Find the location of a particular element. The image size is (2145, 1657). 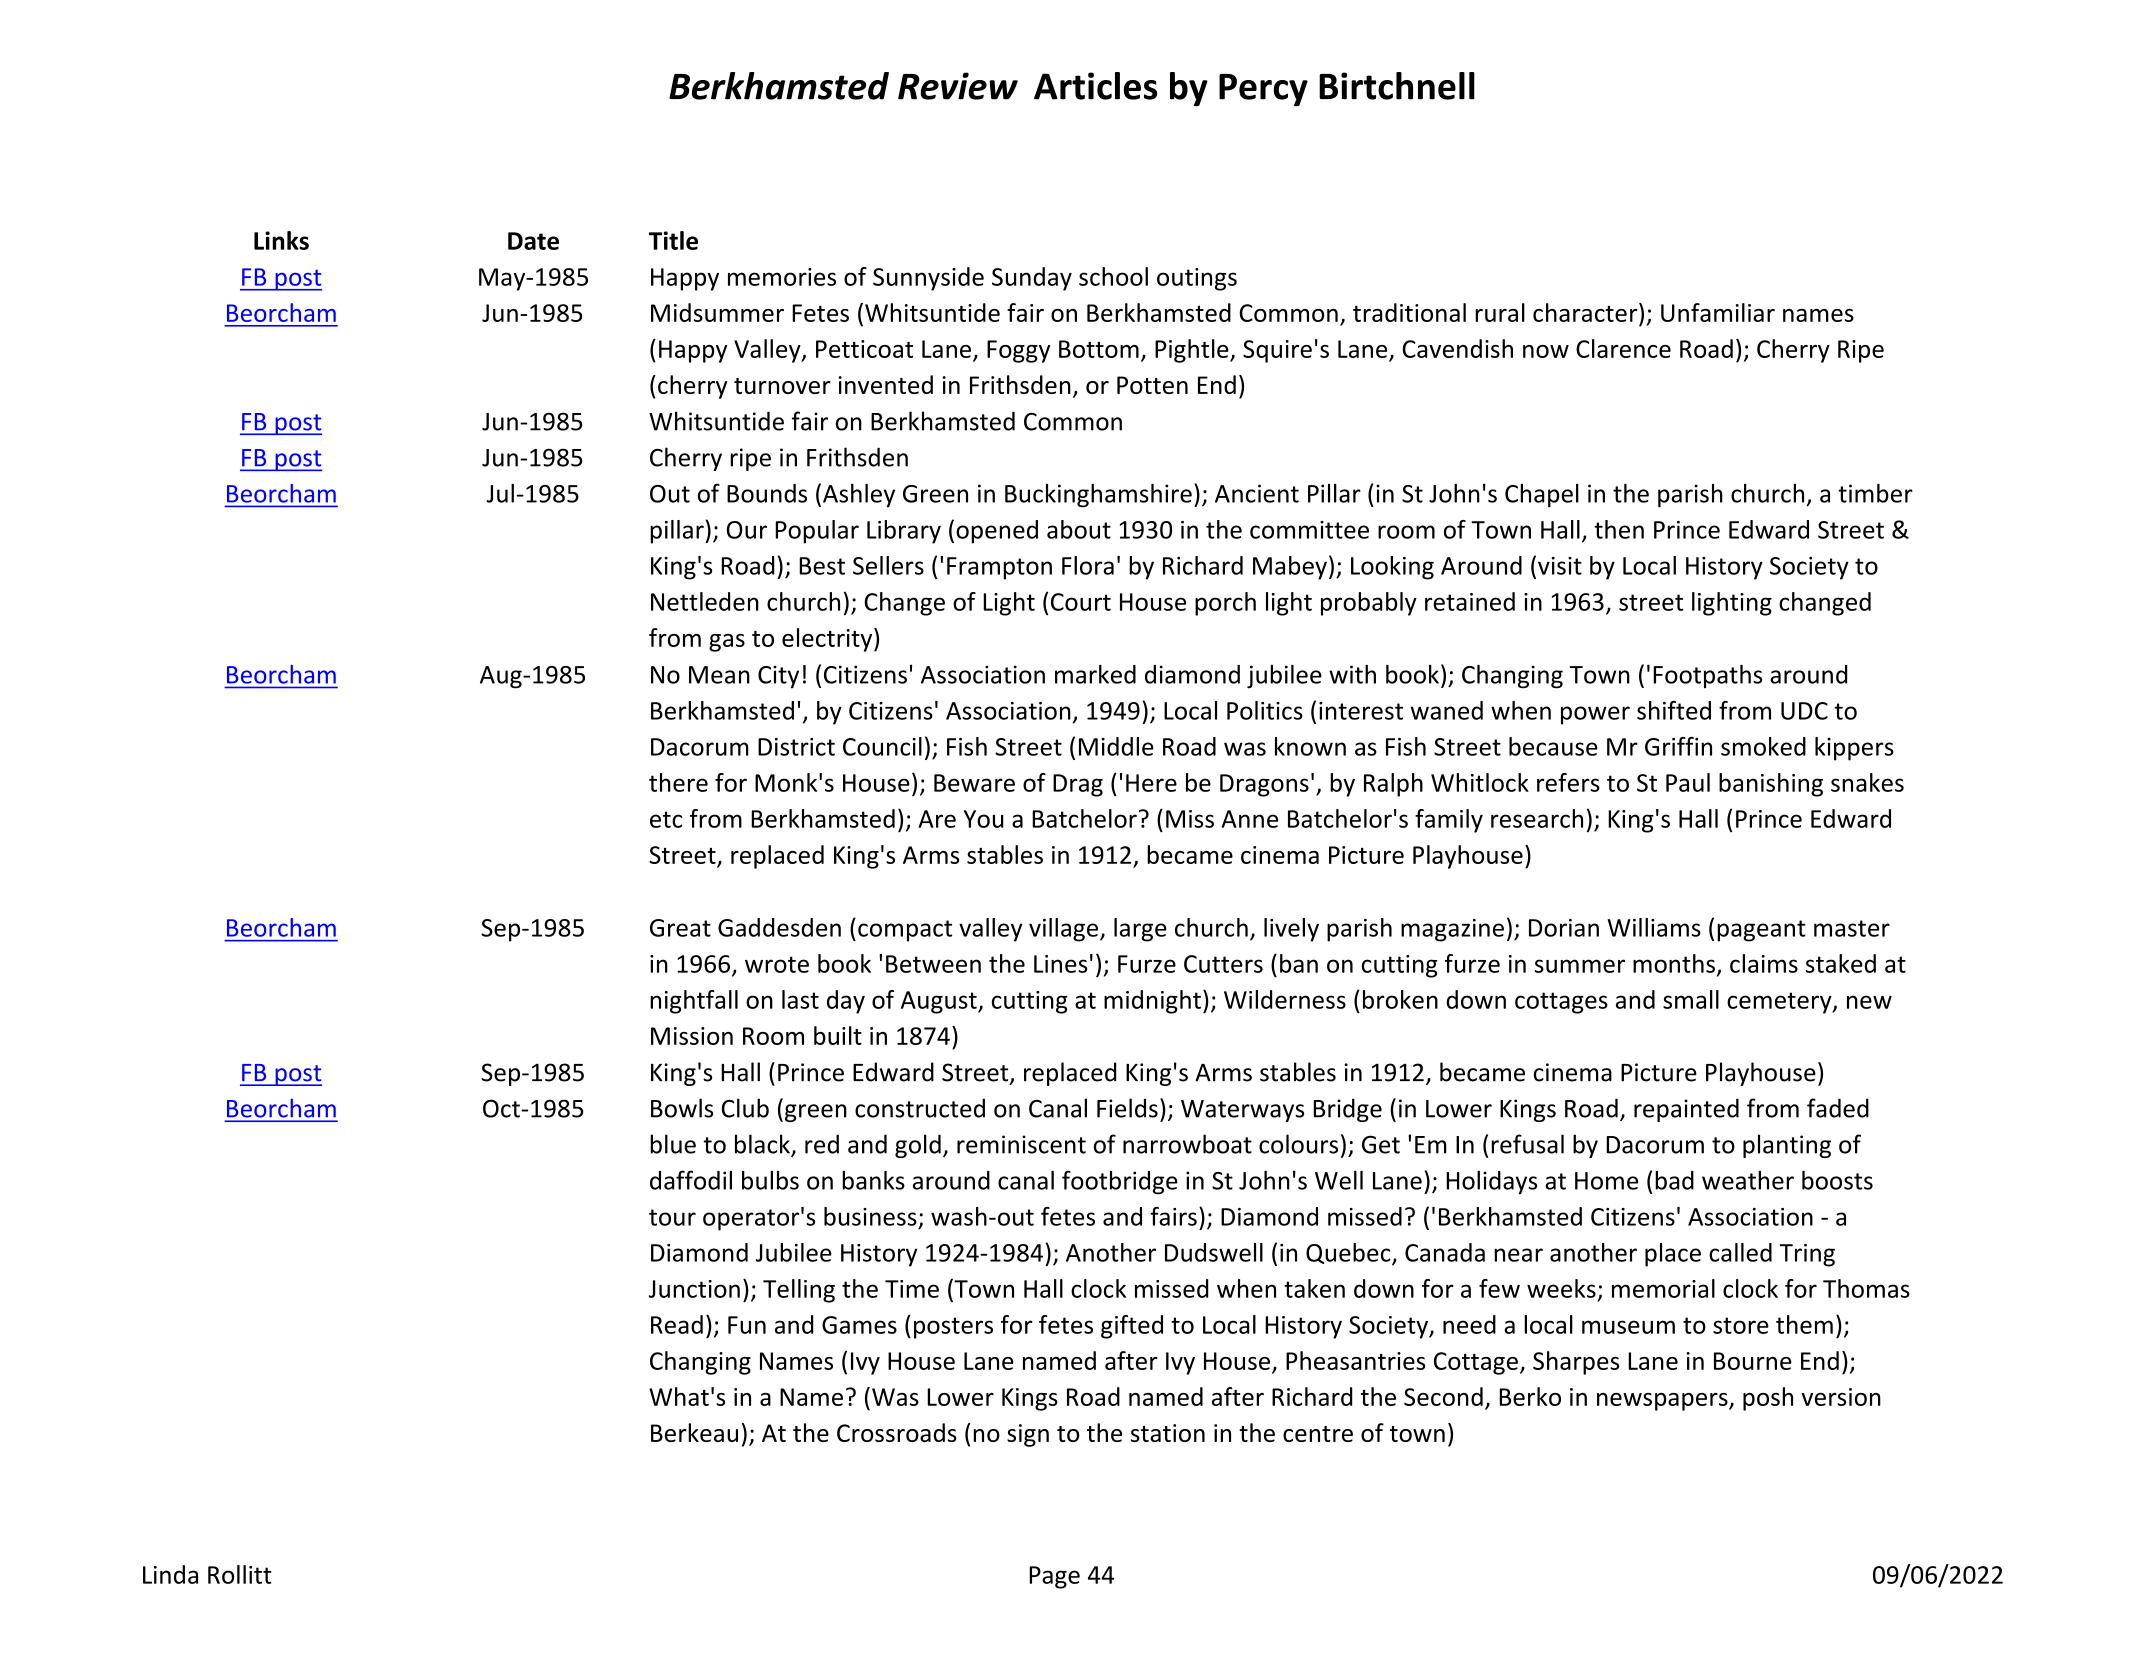

etc is located at coordinates (666, 819).
